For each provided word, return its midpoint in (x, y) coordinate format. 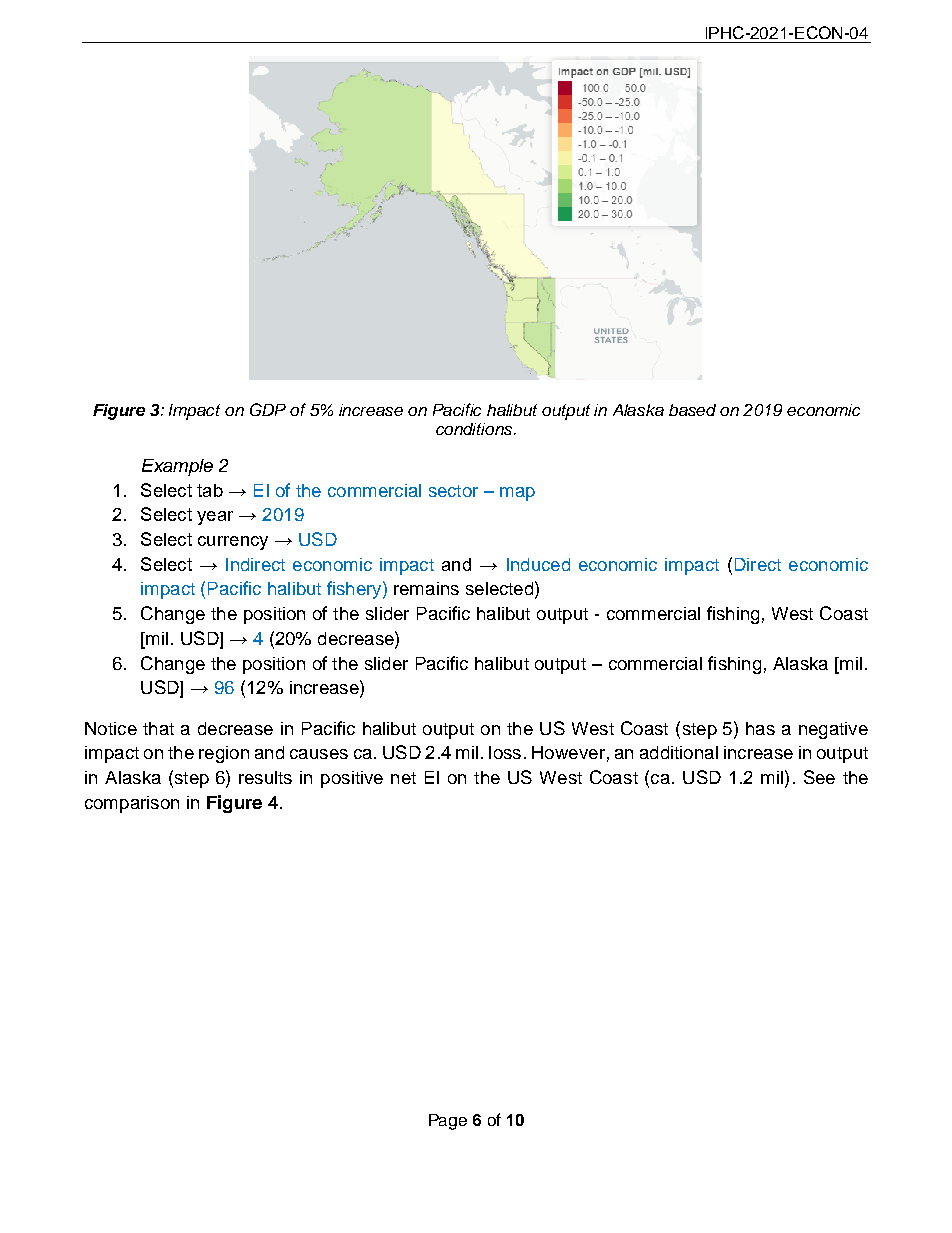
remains (426, 588)
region (224, 754)
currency (233, 543)
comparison (132, 804)
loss (505, 752)
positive (352, 779)
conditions (475, 429)
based (692, 410)
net (403, 778)
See (819, 777)
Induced (538, 564)
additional (679, 752)
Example (177, 467)
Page (448, 1122)
